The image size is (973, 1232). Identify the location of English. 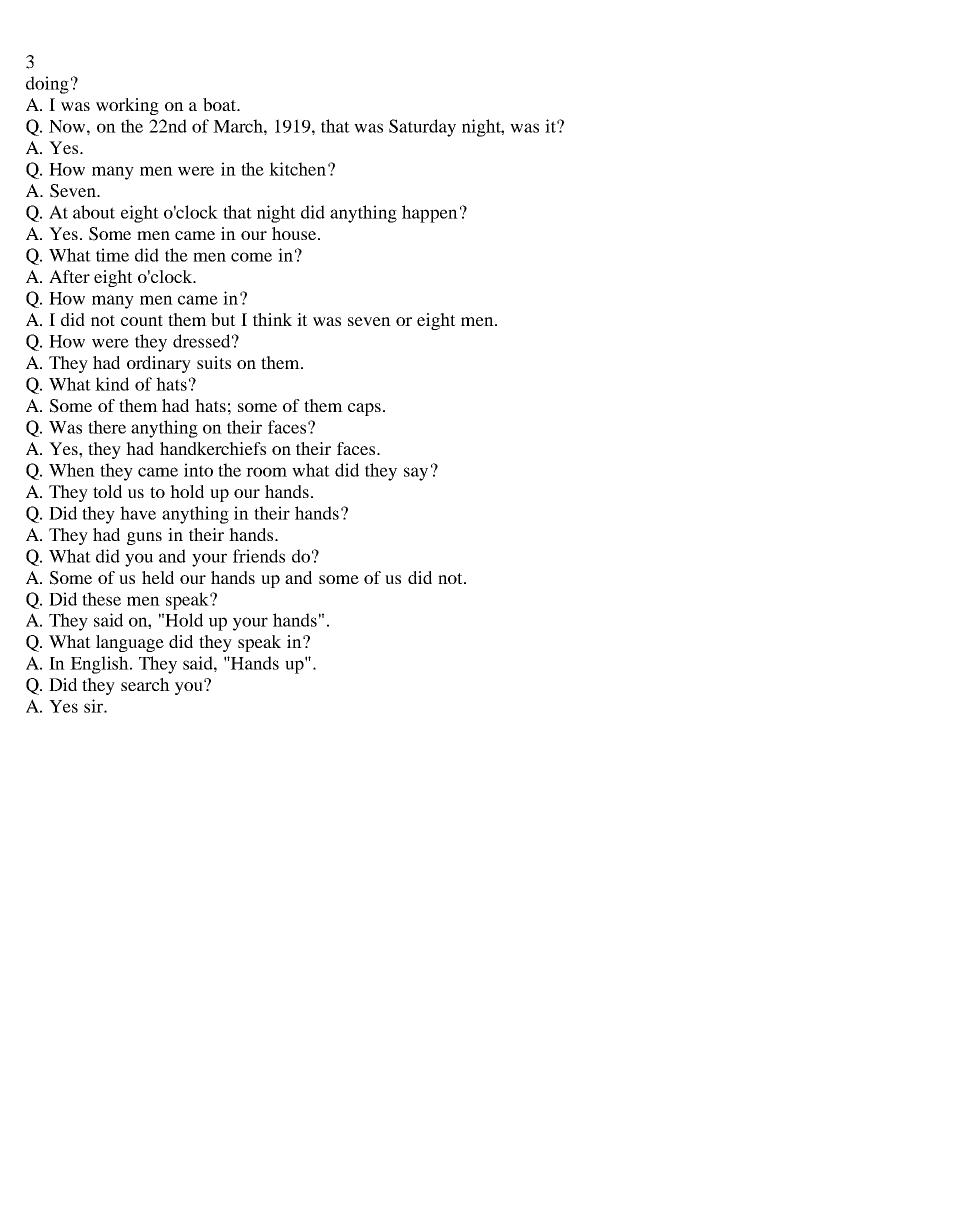
(100, 665).
